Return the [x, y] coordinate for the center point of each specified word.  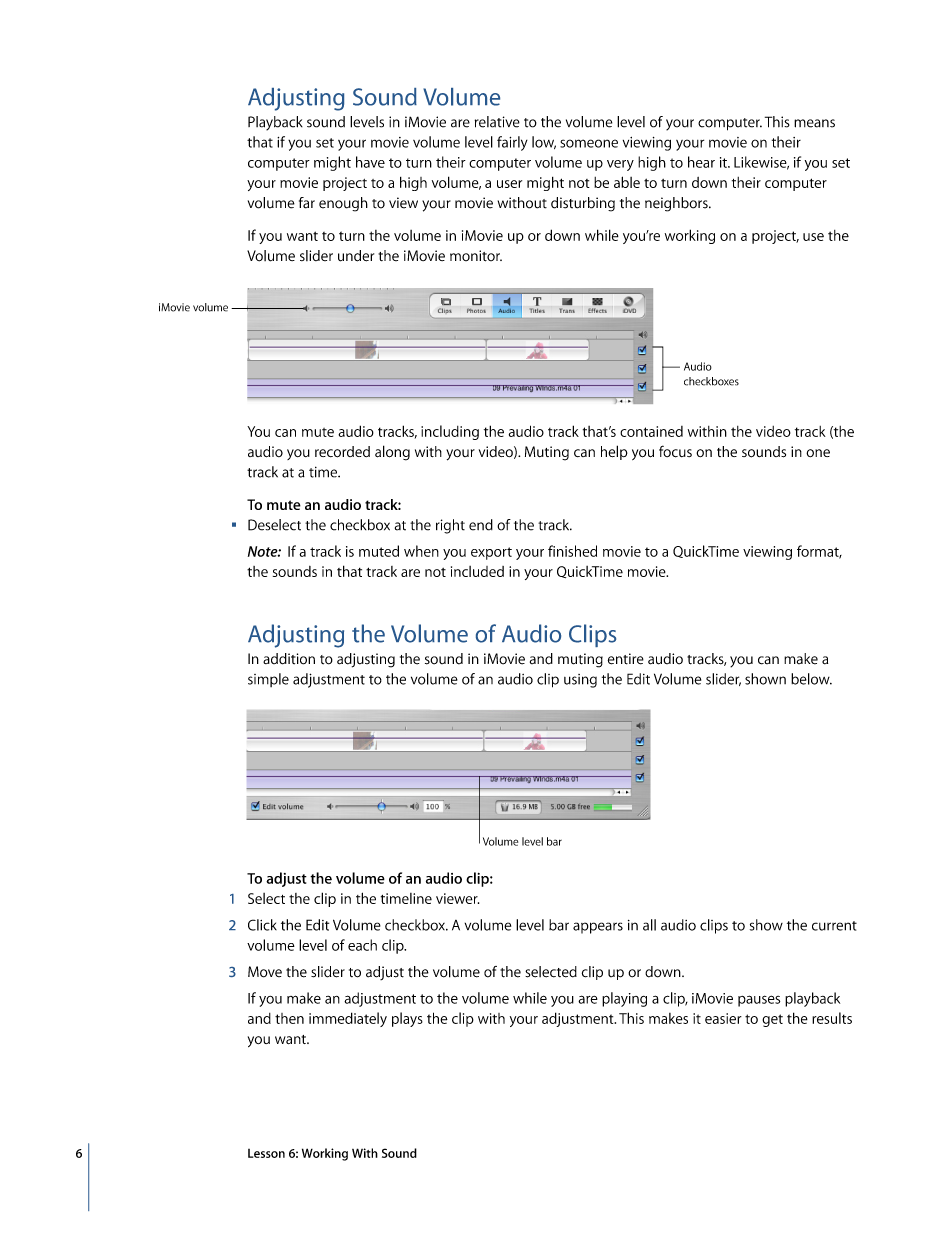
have [370, 162]
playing [624, 999]
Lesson [266, 1153]
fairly [512, 143]
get [772, 1020]
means [814, 123]
